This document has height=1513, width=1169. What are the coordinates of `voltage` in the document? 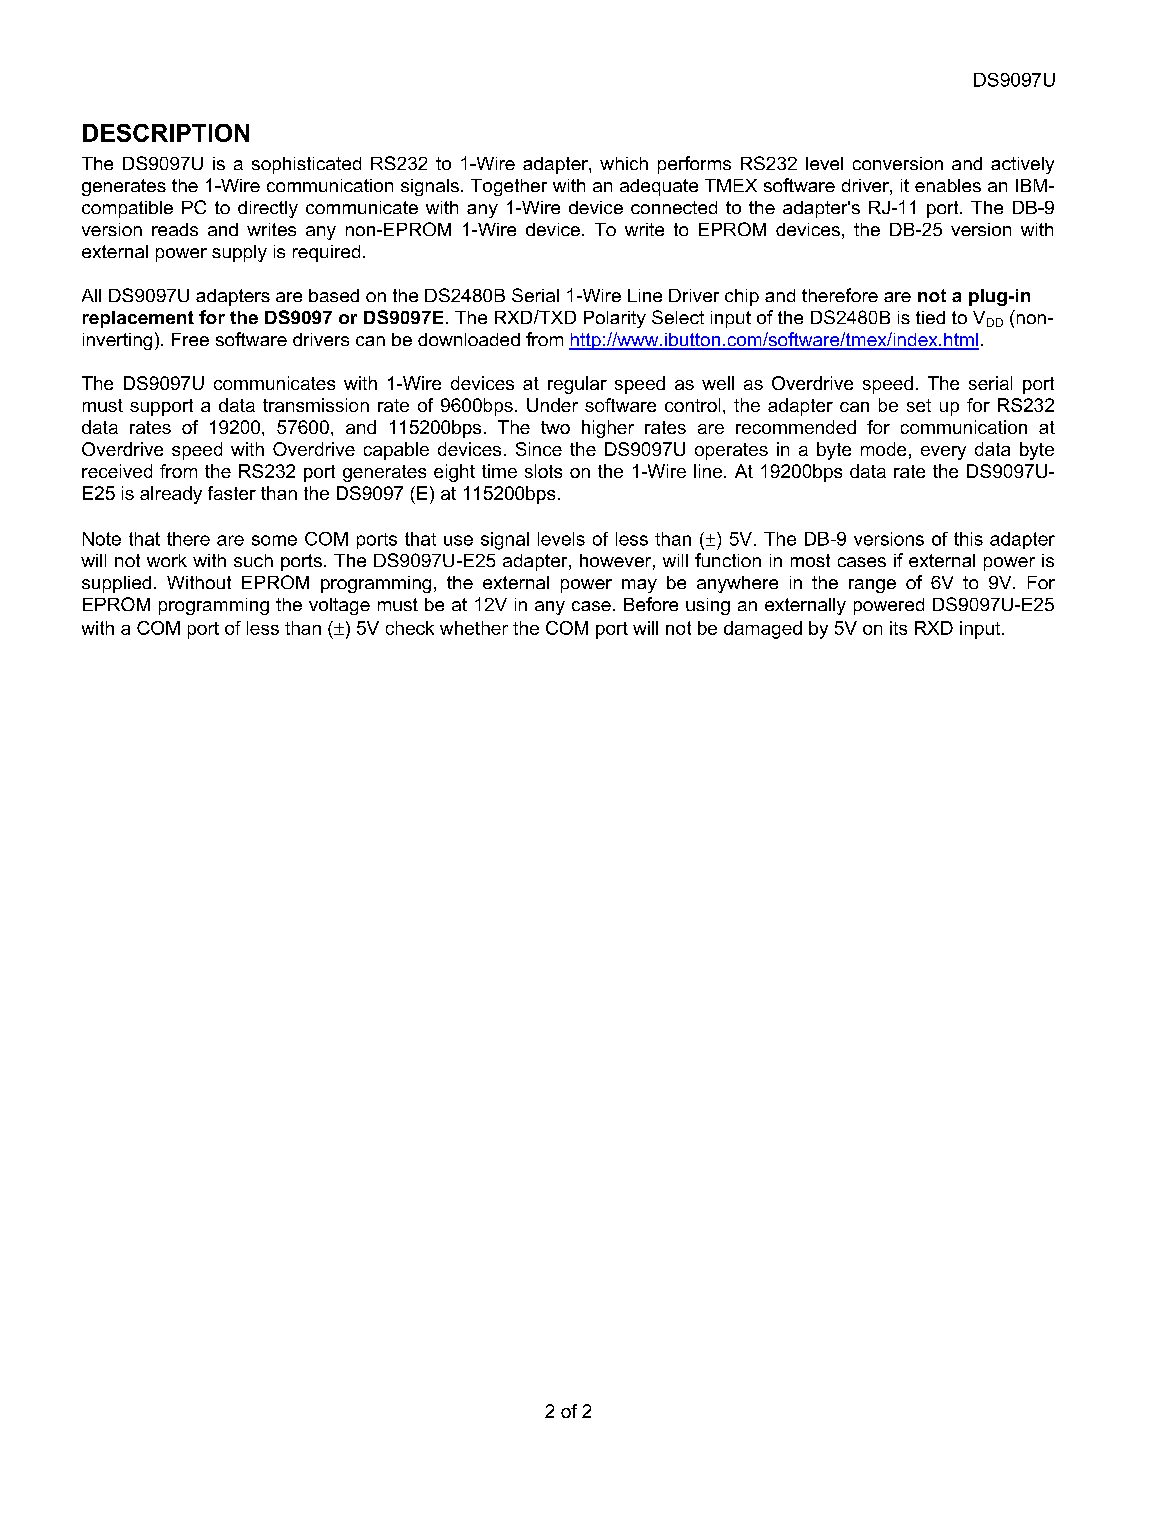 It's located at (339, 606).
